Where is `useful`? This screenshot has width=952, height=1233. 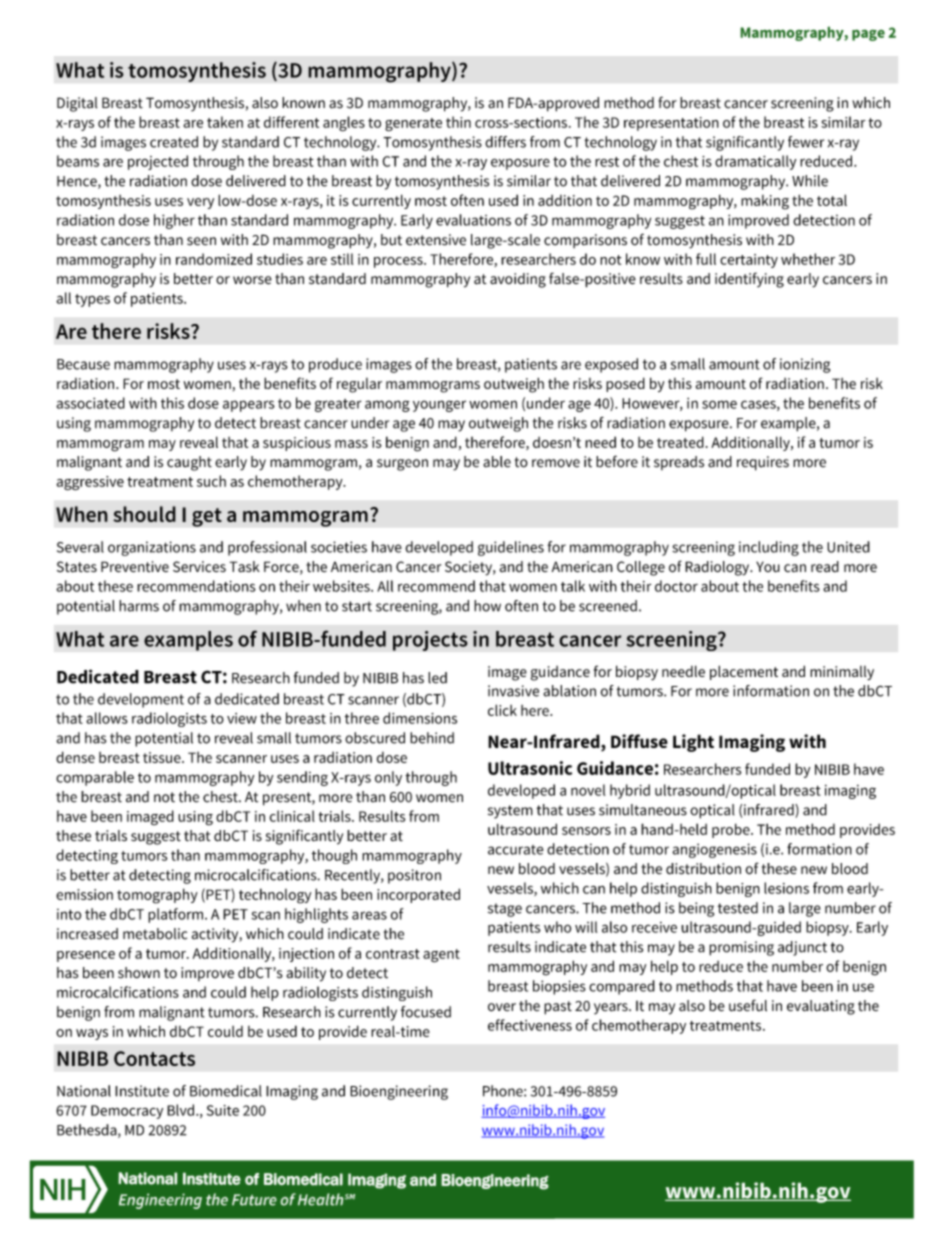
useful is located at coordinates (748, 1005).
